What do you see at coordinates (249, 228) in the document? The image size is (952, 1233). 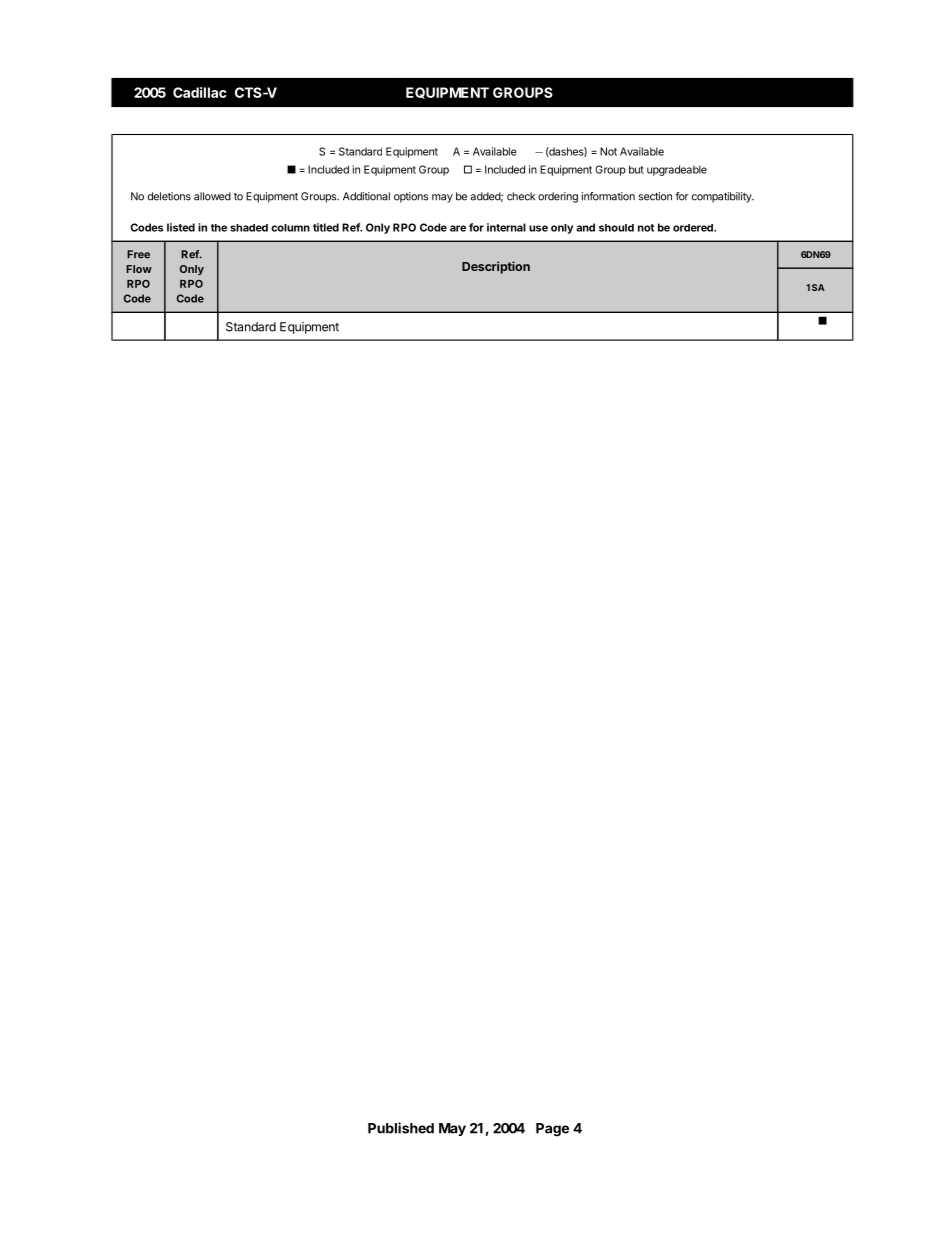 I see `shaded` at bounding box center [249, 228].
